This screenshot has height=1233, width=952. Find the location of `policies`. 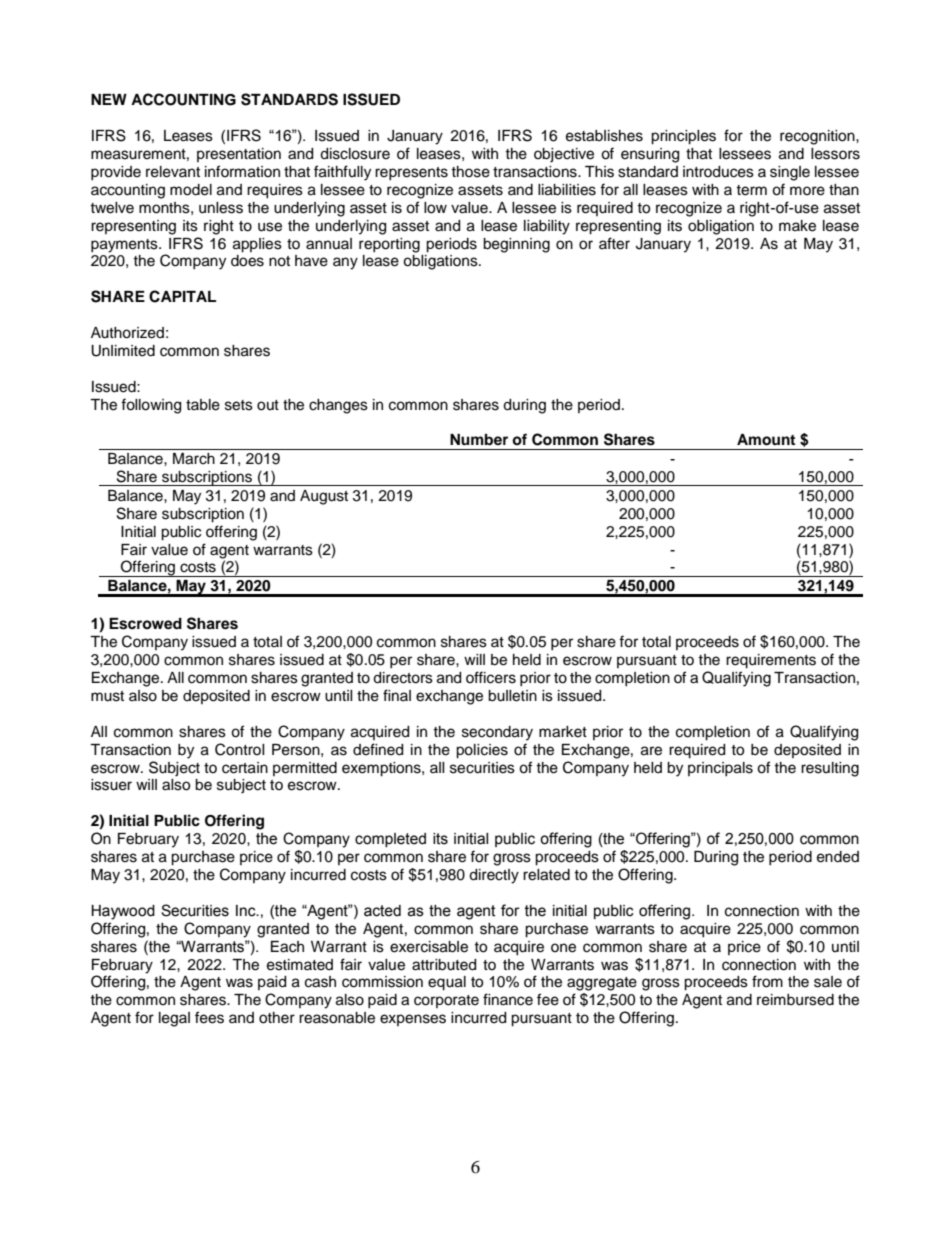

policies is located at coordinates (482, 751).
